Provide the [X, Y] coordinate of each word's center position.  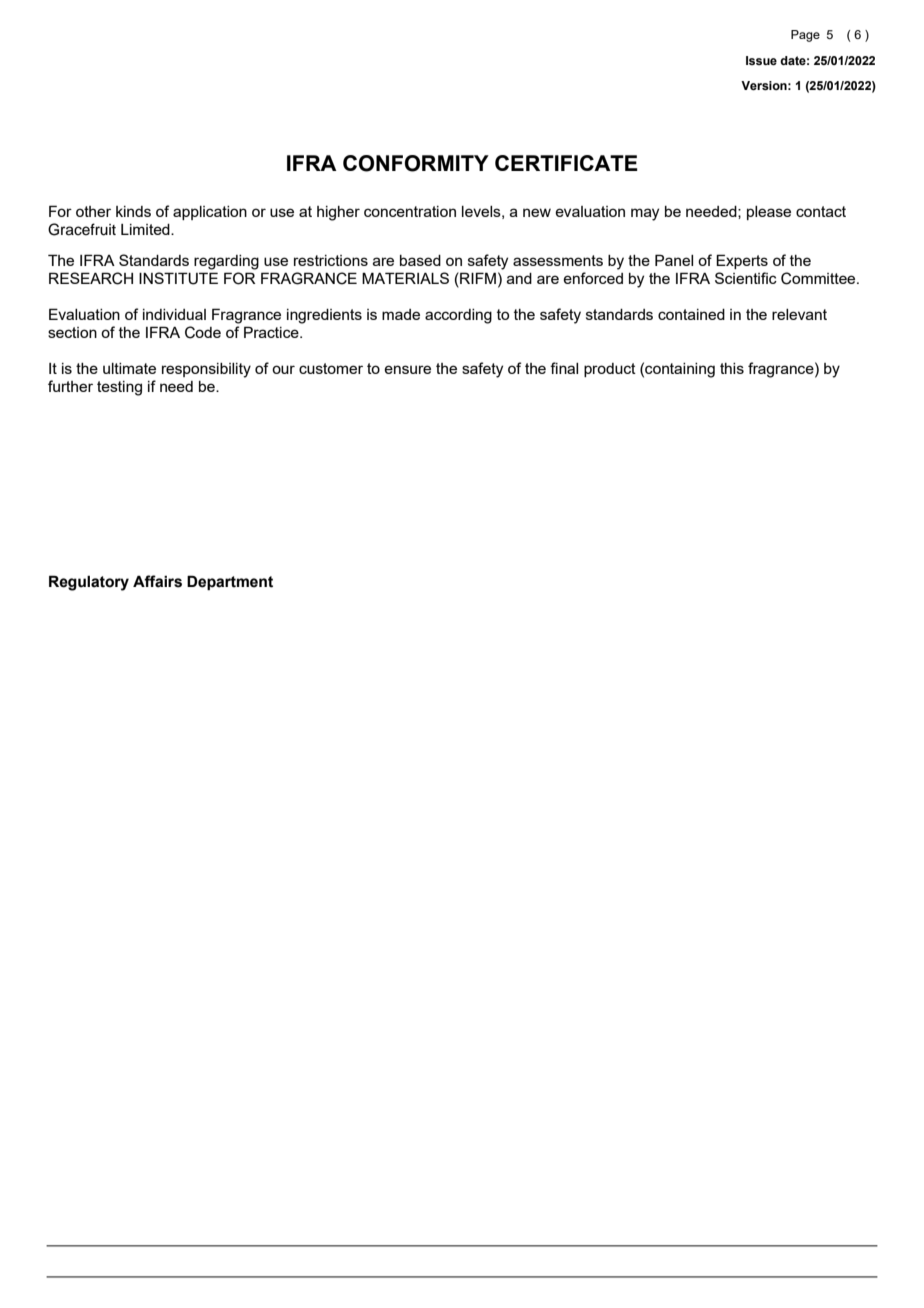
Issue [761, 60]
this [732, 368]
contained [691, 314]
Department [230, 582]
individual [174, 314]
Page [805, 36]
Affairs [157, 581]
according [458, 316]
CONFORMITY [416, 163]
